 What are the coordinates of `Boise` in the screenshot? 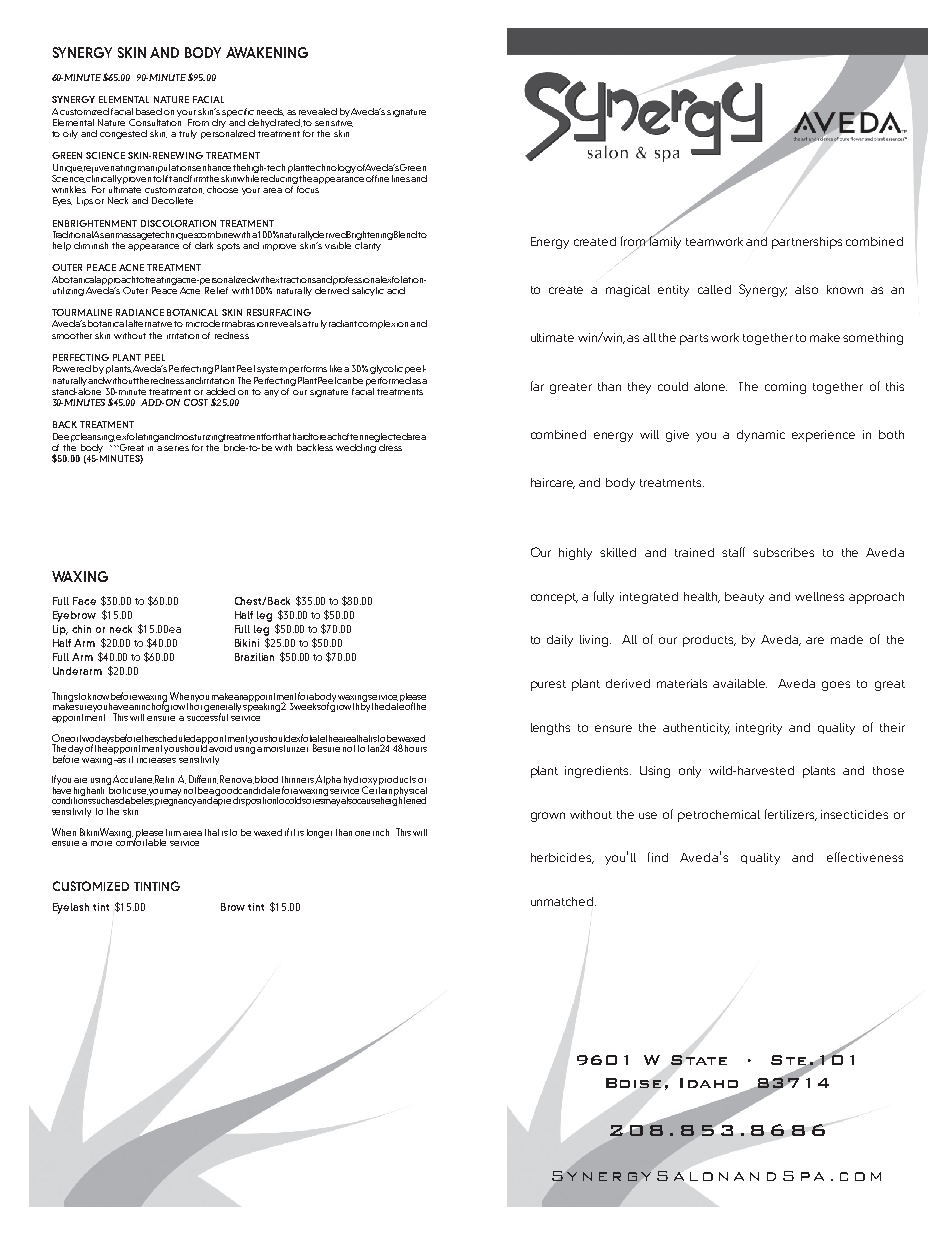 It's located at (633, 1083).
